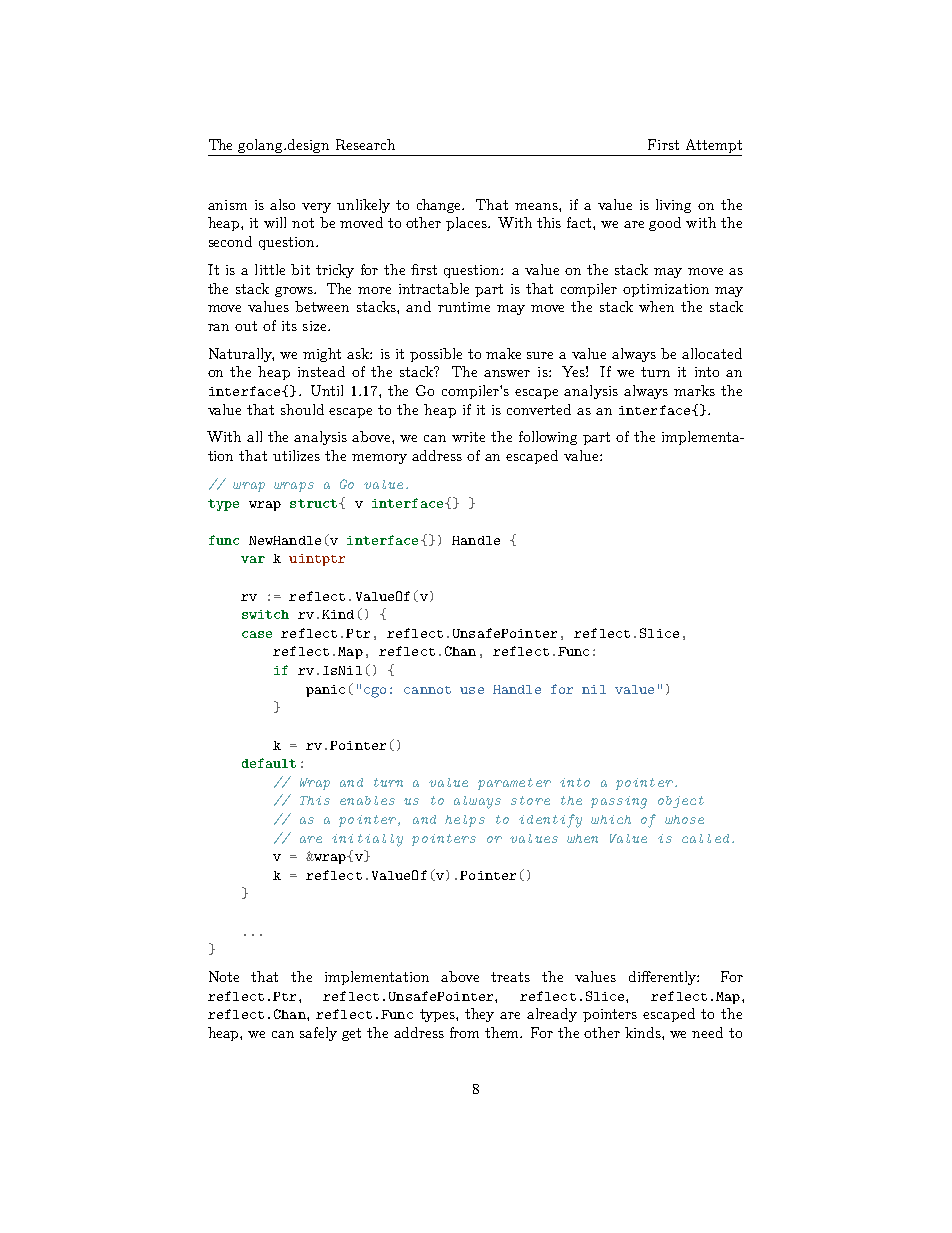 The height and width of the screenshot is (1233, 952). Describe the element at coordinates (282, 204) in the screenshot. I see `also` at that location.
